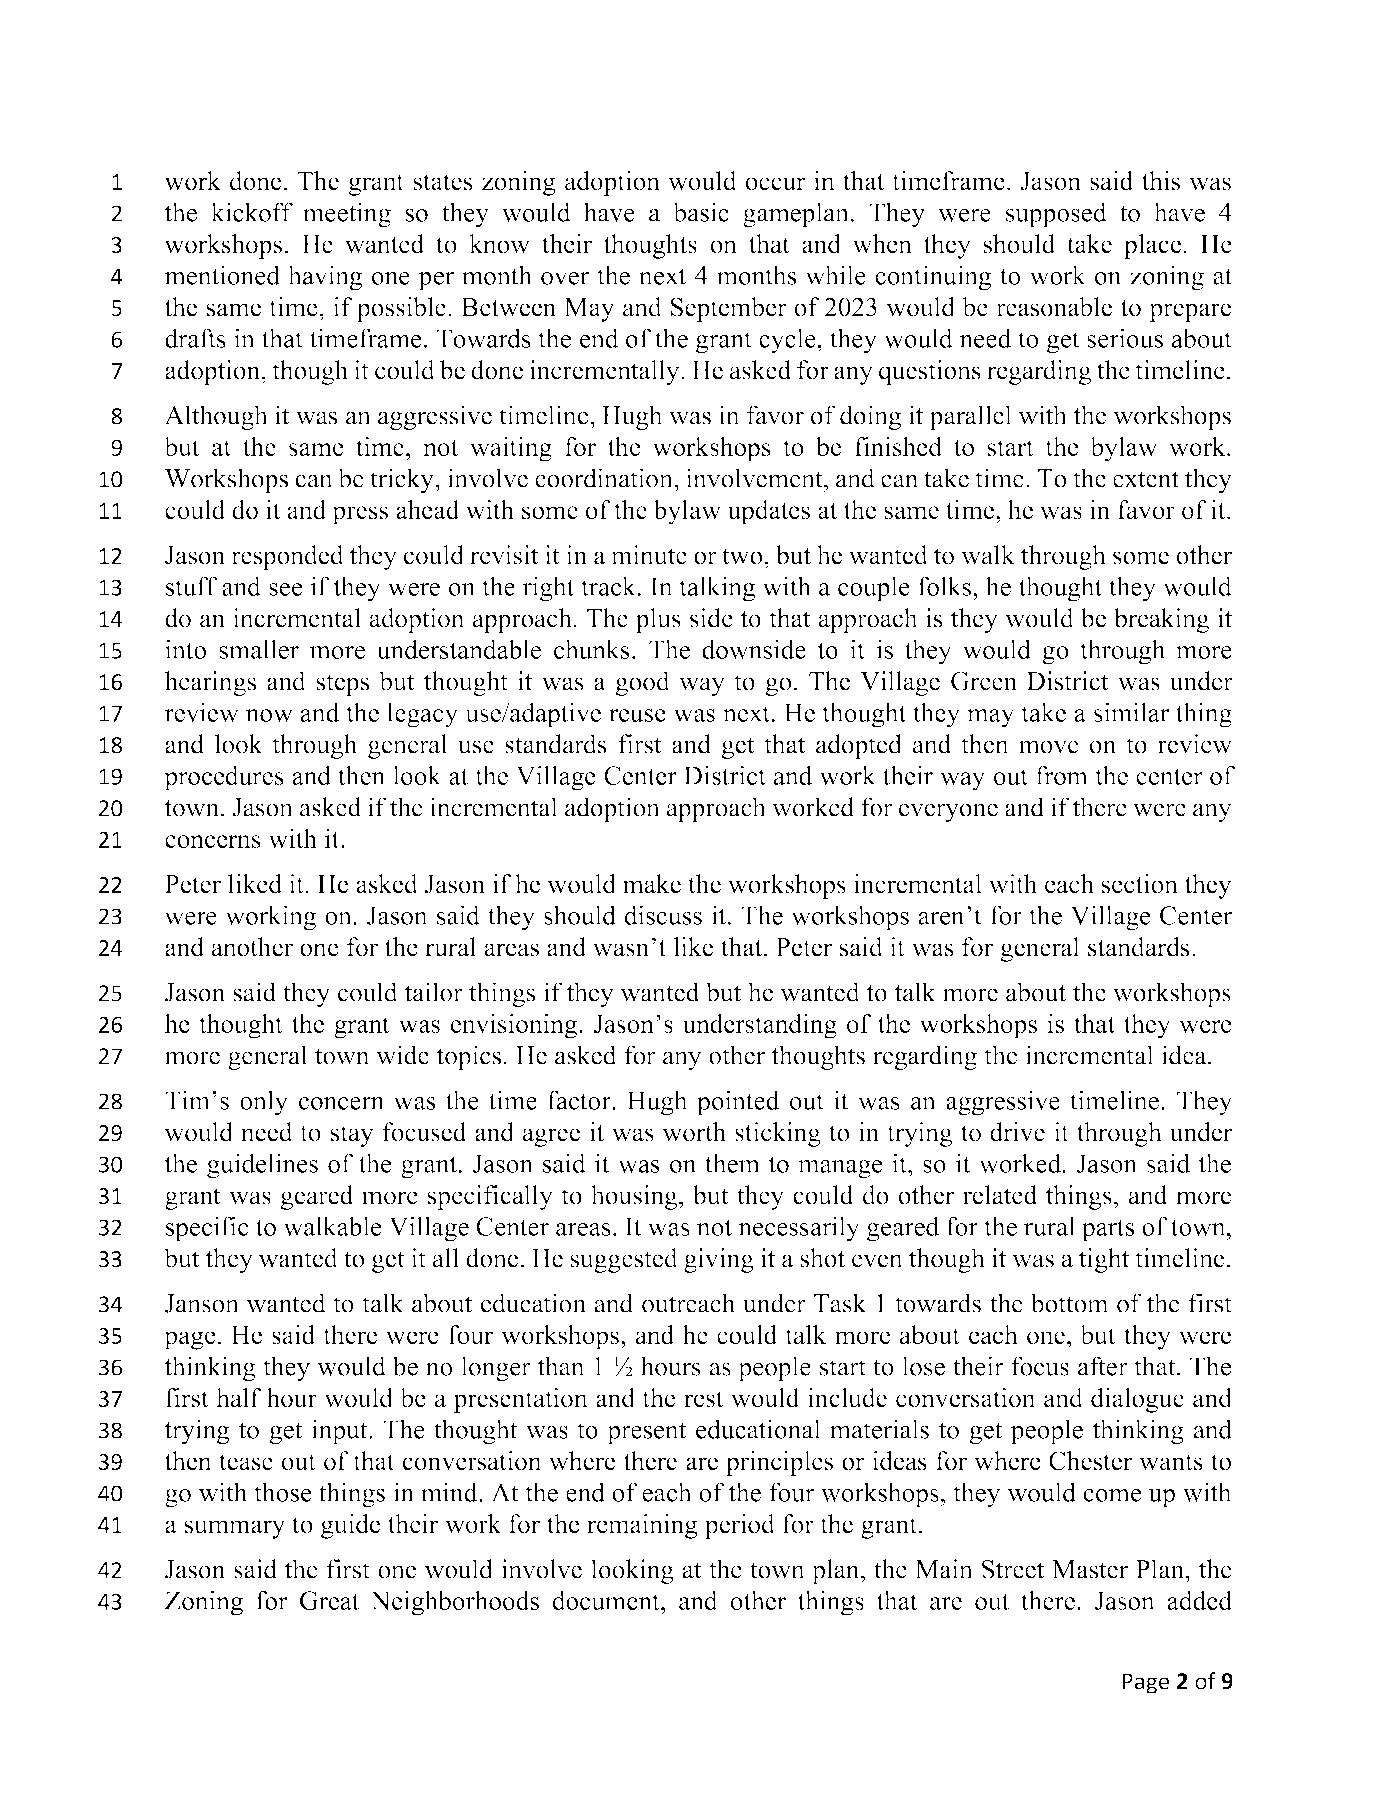  I want to click on stay, so click(352, 1136).
